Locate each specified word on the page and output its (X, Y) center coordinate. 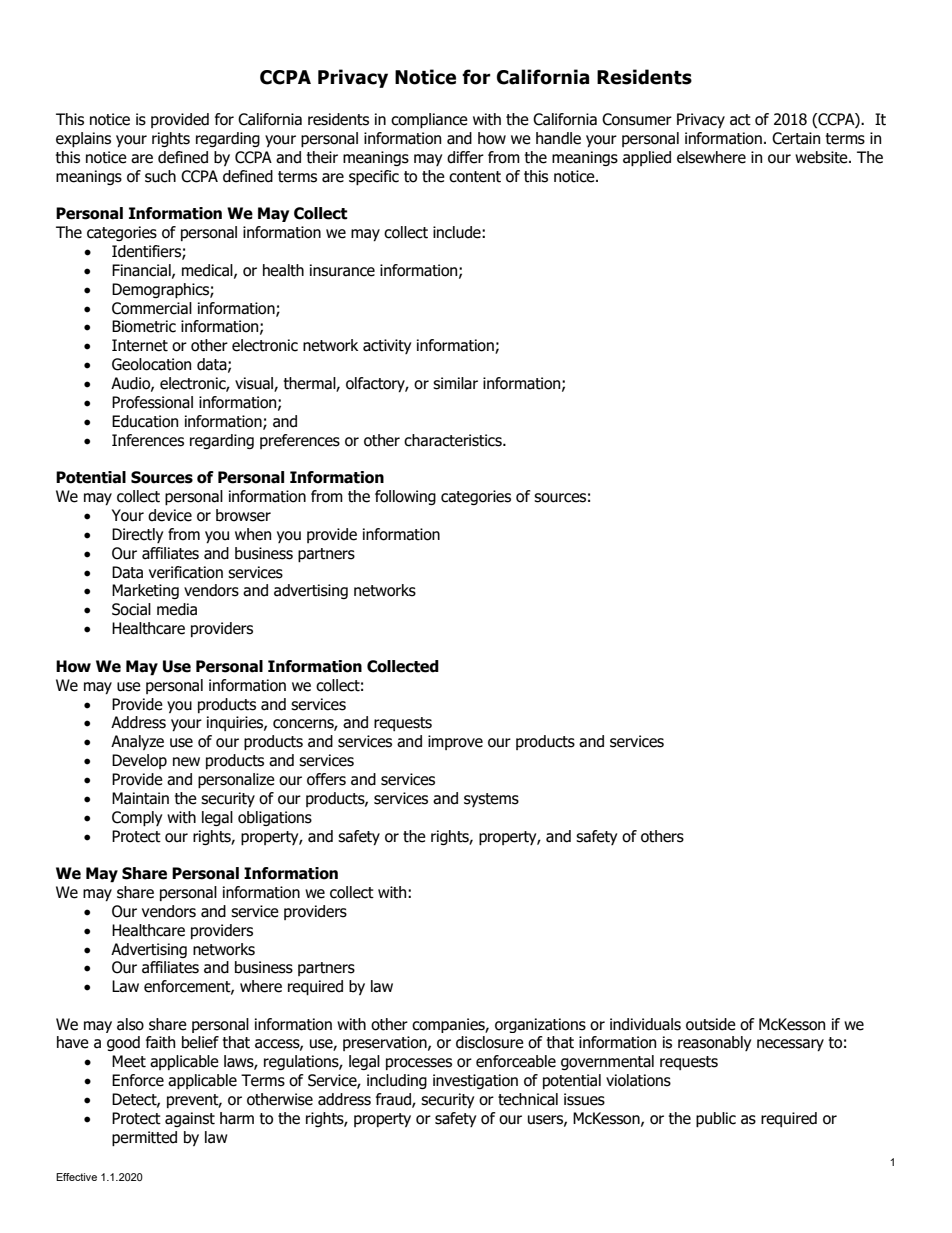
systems (491, 800)
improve (455, 742)
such (160, 176)
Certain (796, 138)
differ (465, 157)
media (177, 609)
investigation (475, 1081)
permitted (144, 1138)
